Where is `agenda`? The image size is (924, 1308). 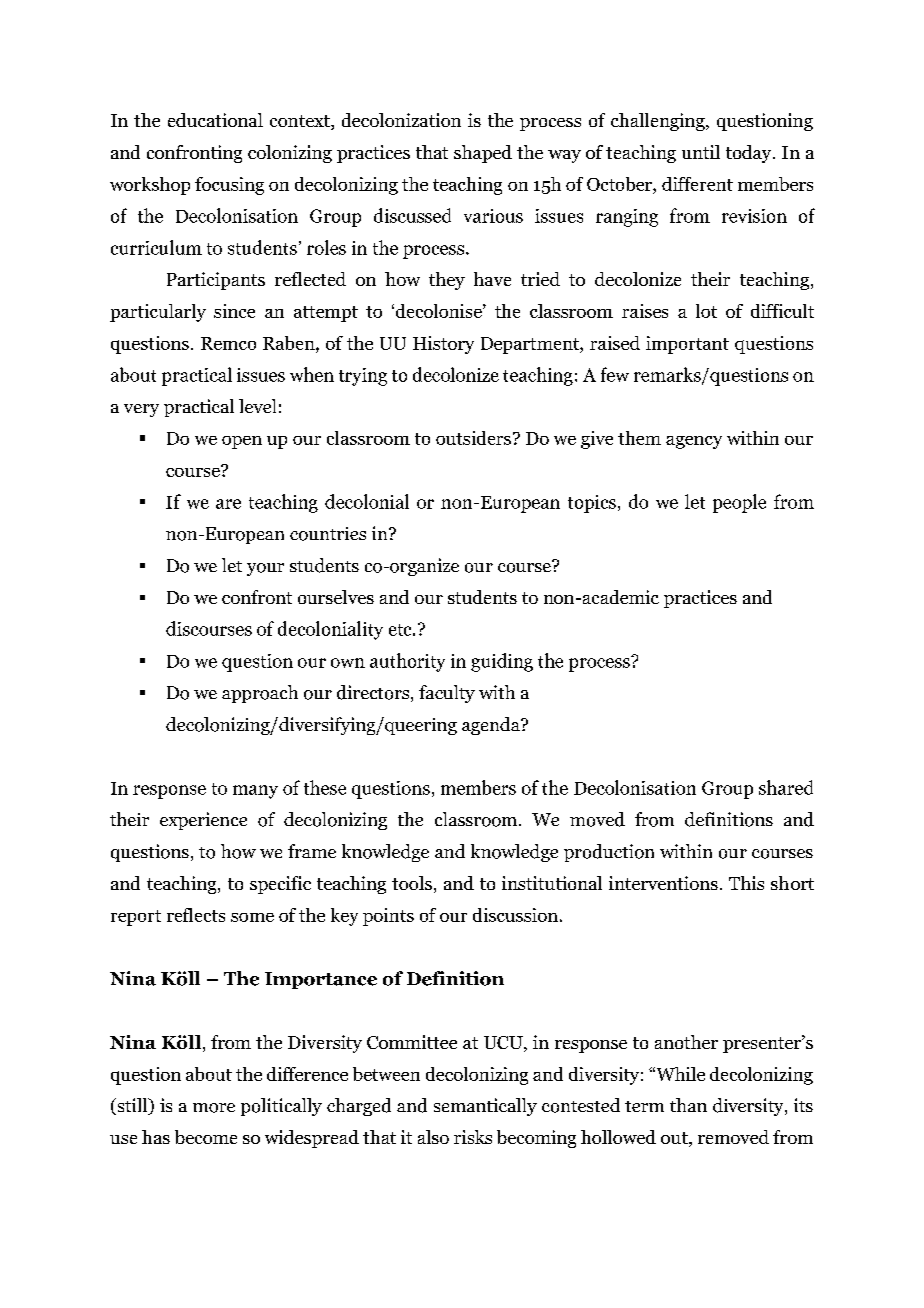 agenda is located at coordinates (492, 726).
